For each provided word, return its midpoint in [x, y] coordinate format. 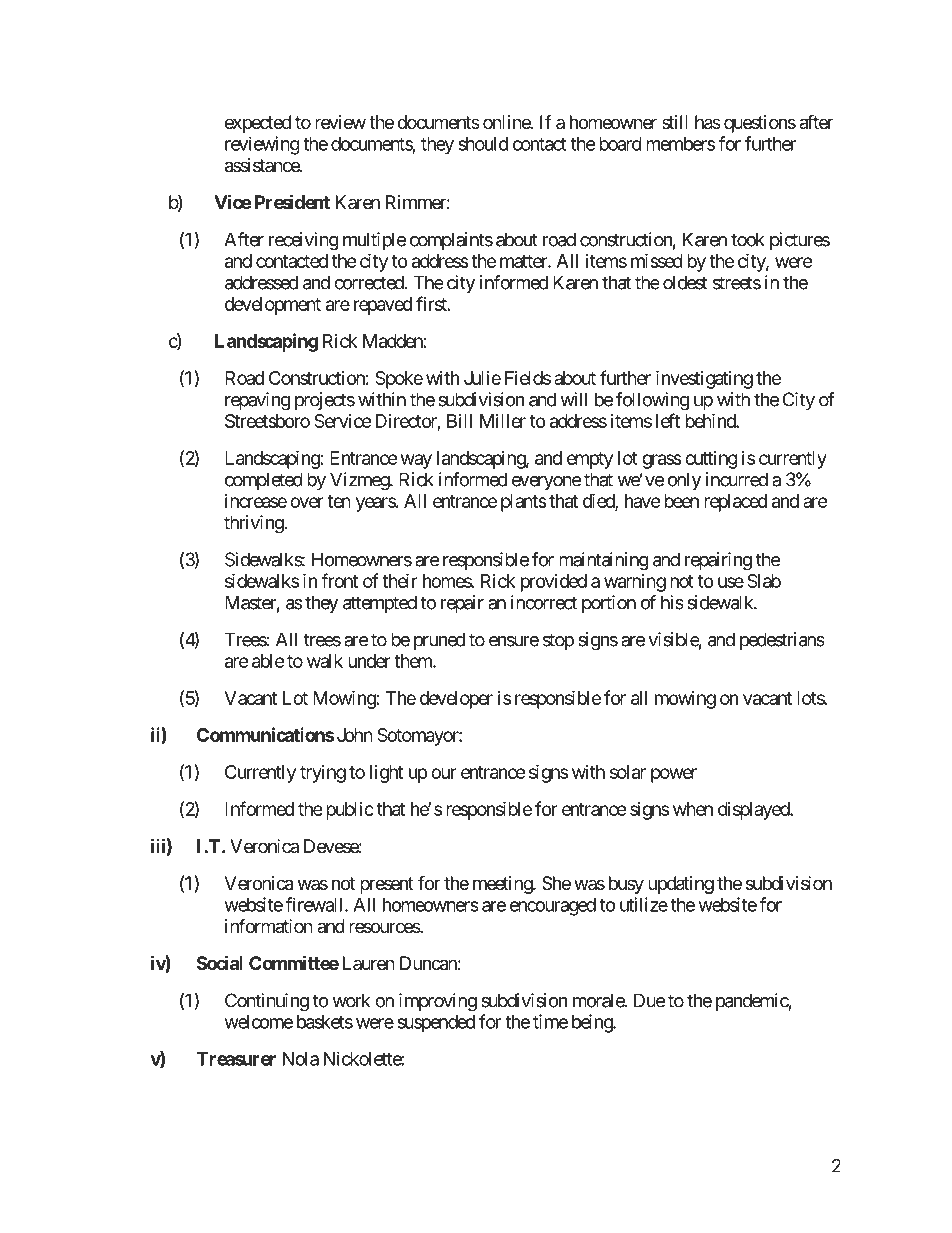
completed [263, 481]
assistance [263, 165]
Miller [503, 421]
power [674, 775]
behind [711, 420]
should [483, 144]
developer [456, 700]
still [675, 122]
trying [323, 774]
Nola [301, 1059]
